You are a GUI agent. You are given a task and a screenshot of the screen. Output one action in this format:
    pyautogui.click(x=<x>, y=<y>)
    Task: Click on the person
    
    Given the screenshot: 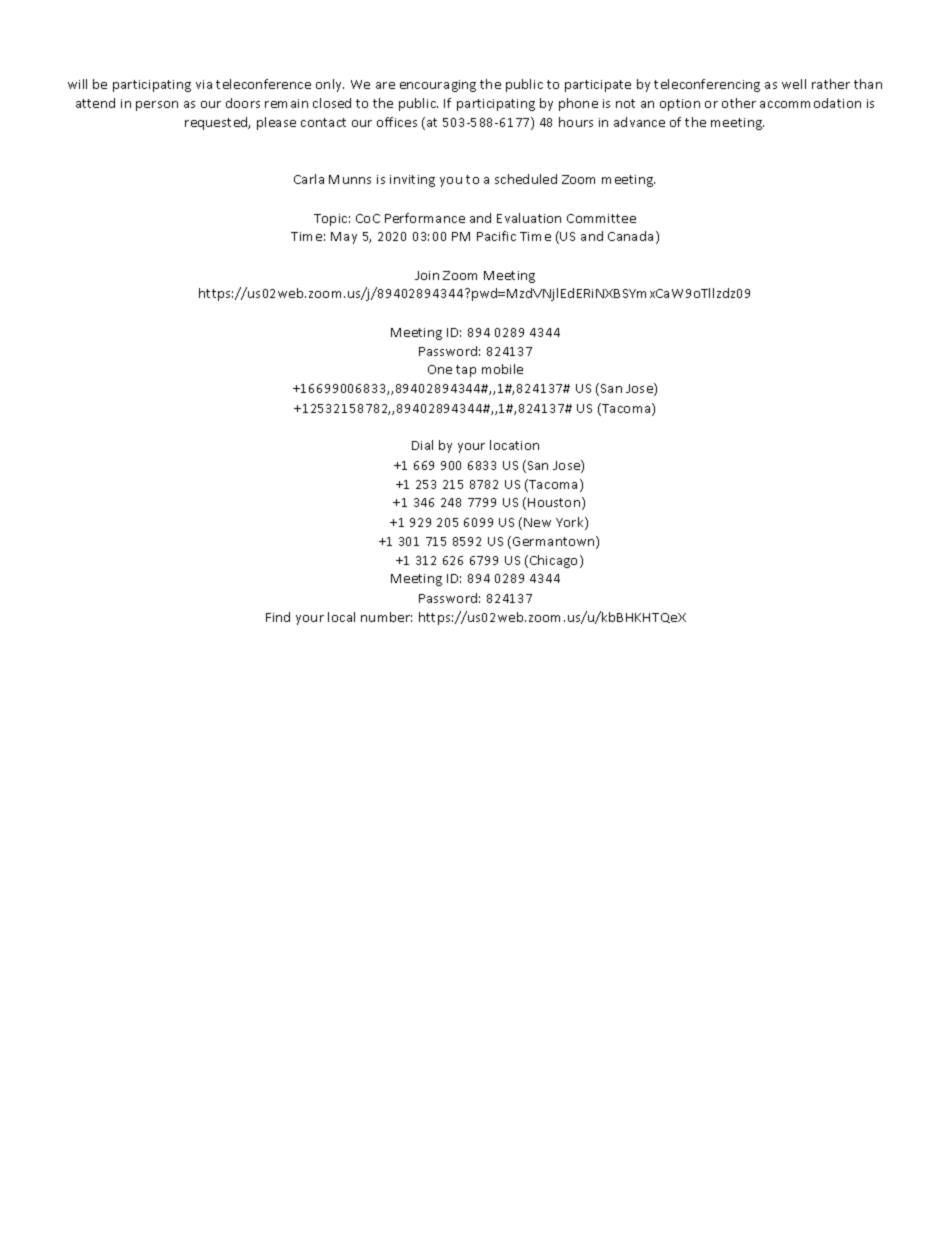 What is the action you would take?
    pyautogui.click(x=157, y=106)
